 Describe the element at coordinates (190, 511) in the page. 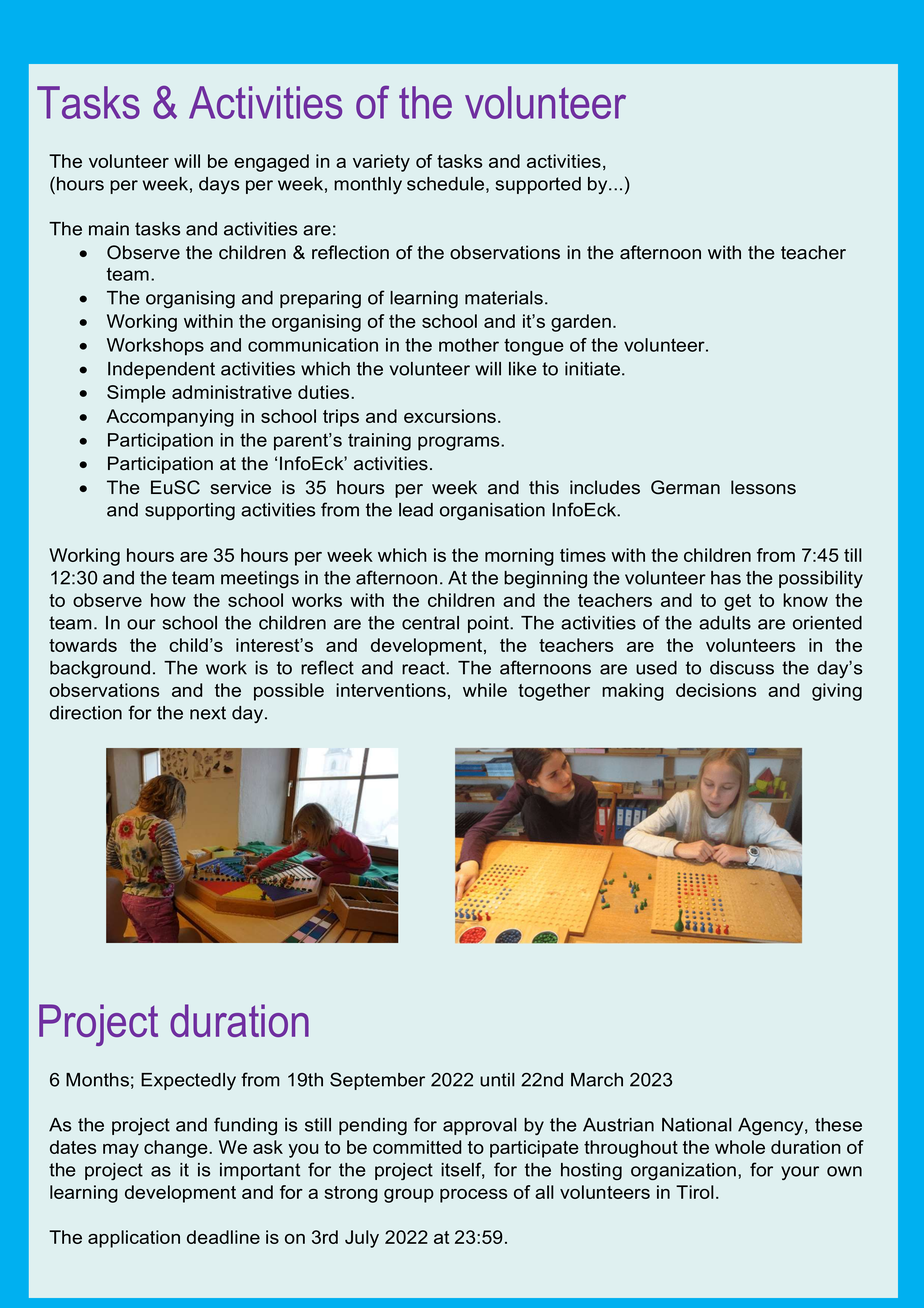

I see `supporting` at that location.
